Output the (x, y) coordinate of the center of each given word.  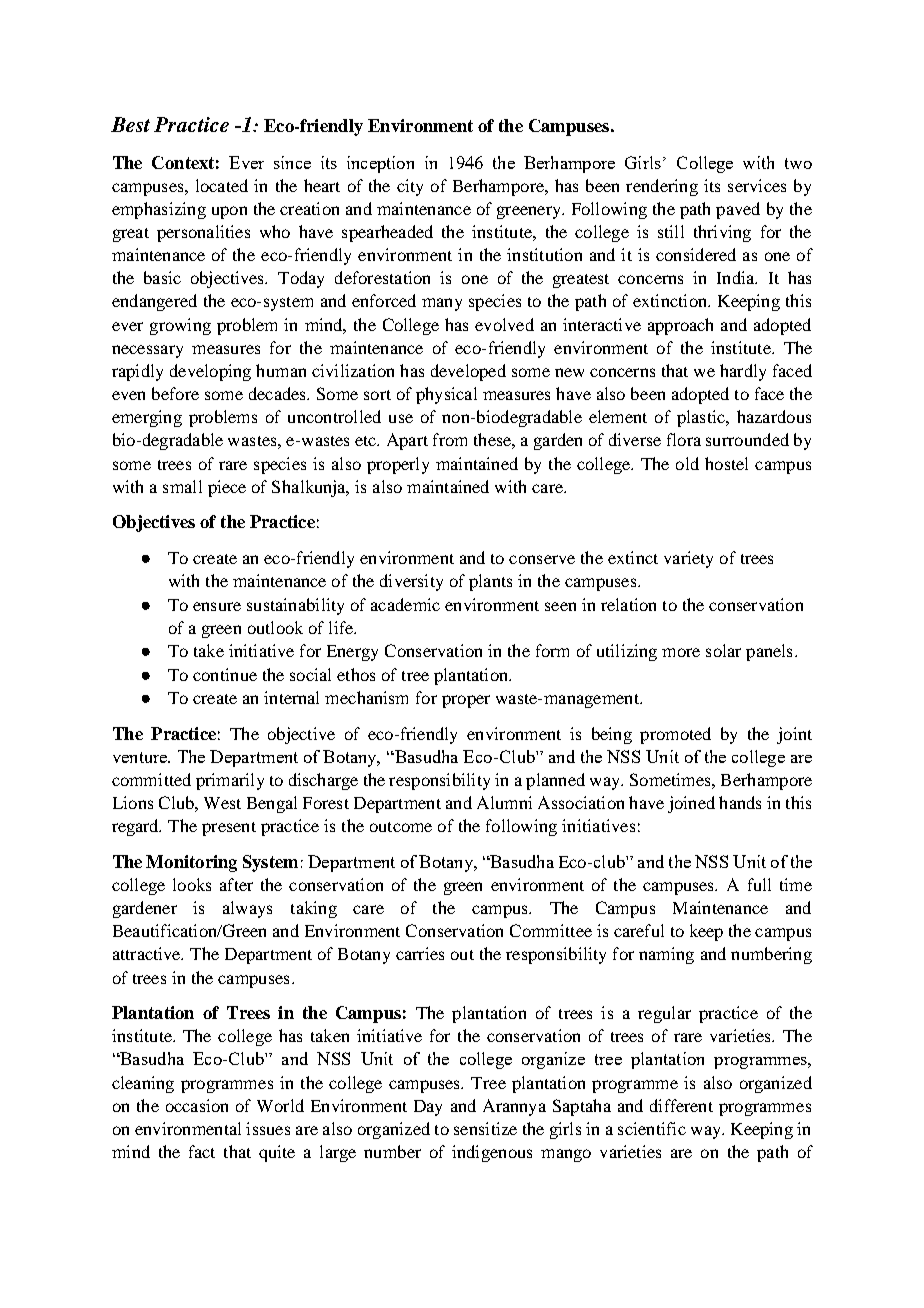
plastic (702, 418)
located (222, 185)
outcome (401, 827)
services (757, 185)
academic (405, 604)
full (759, 884)
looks (192, 884)
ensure (217, 606)
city (410, 187)
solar (723, 650)
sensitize (485, 1128)
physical (446, 395)
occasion (197, 1105)
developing (210, 372)
